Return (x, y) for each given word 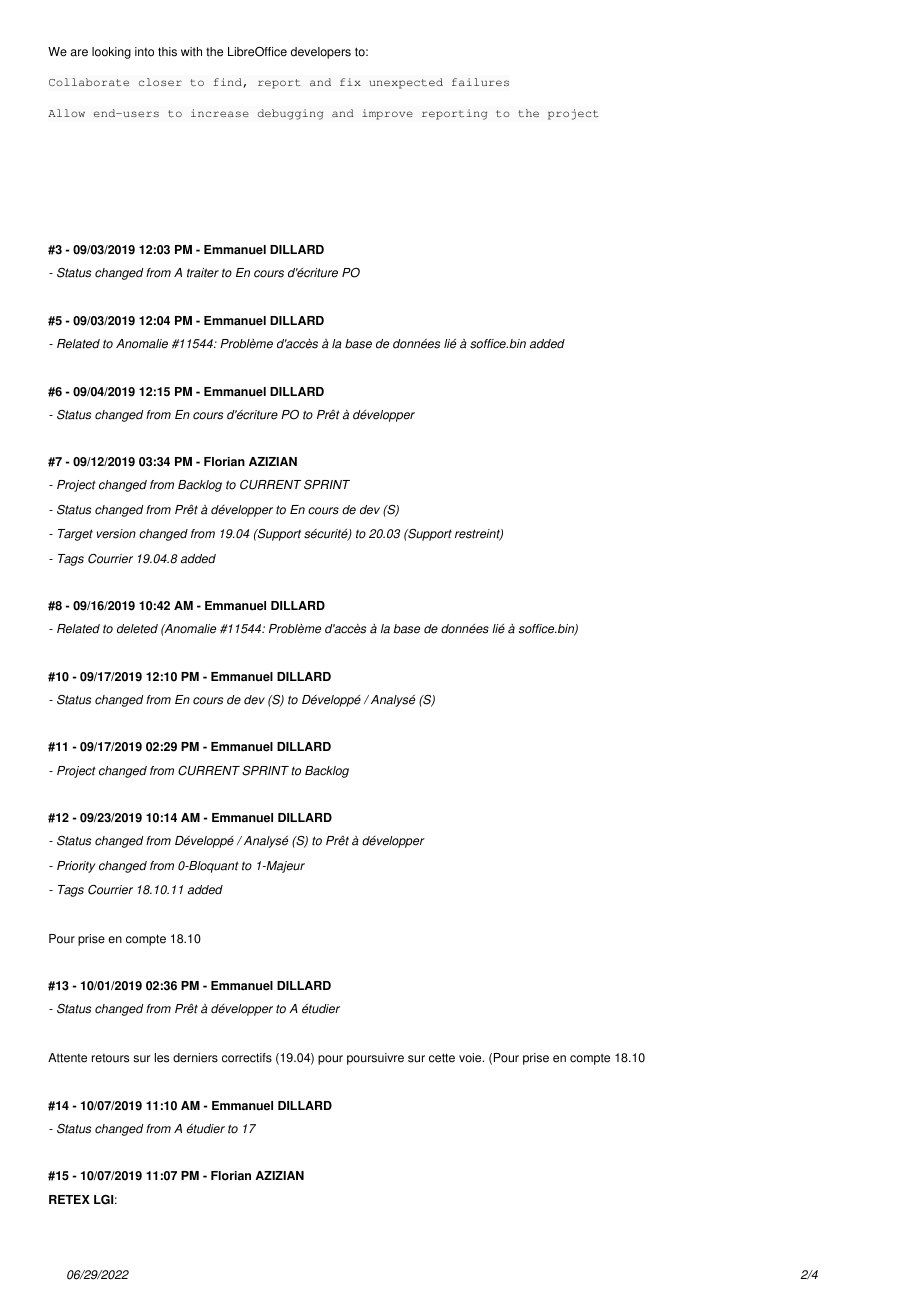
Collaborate (89, 82)
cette (442, 1058)
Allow (66, 113)
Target (75, 535)
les (162, 1058)
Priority (76, 867)
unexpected (406, 83)
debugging (290, 114)
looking (111, 53)
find (229, 83)
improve (387, 114)
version (116, 534)
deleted (137, 629)
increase (220, 113)
